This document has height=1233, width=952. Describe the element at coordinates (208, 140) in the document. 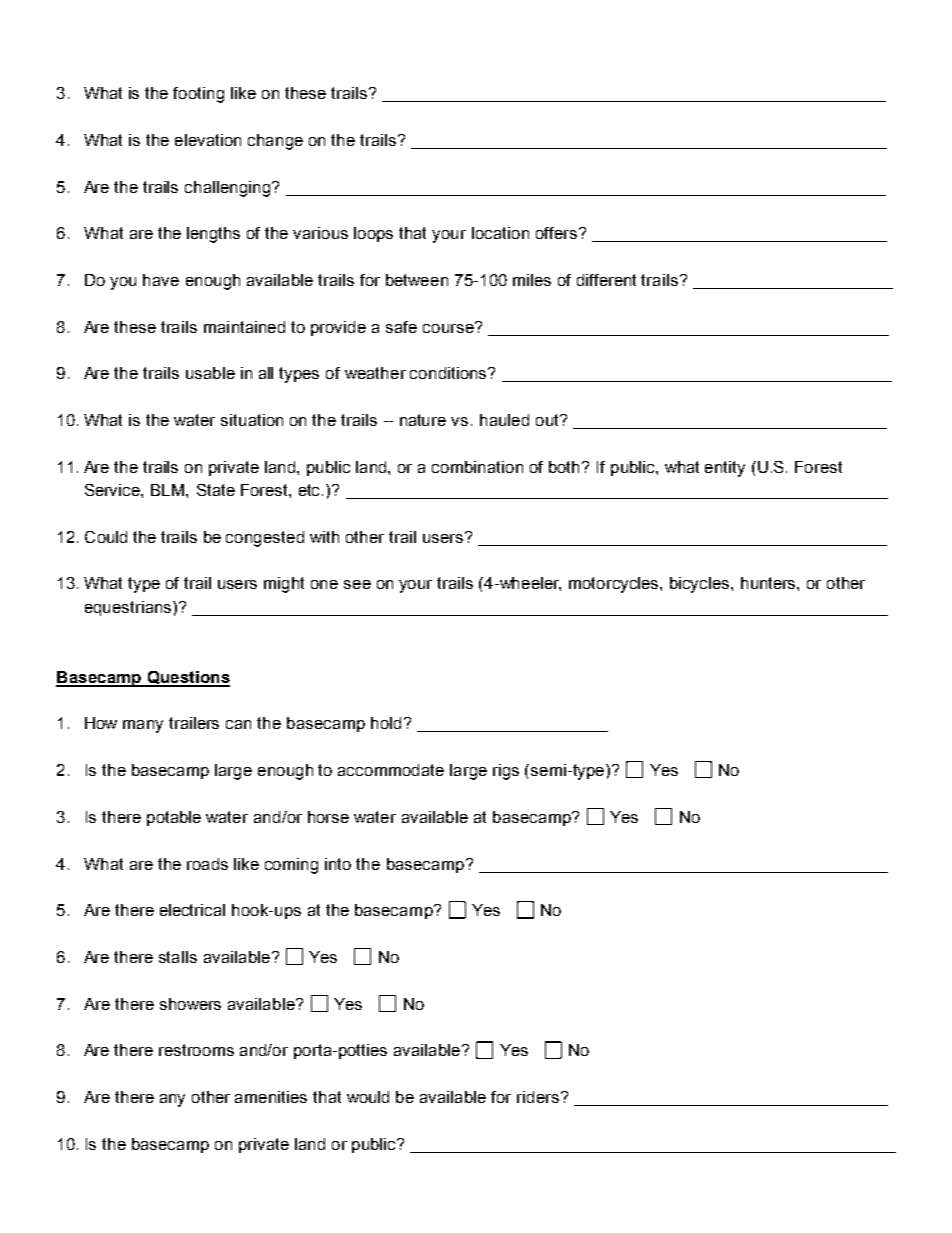

I see `elevation` at that location.
